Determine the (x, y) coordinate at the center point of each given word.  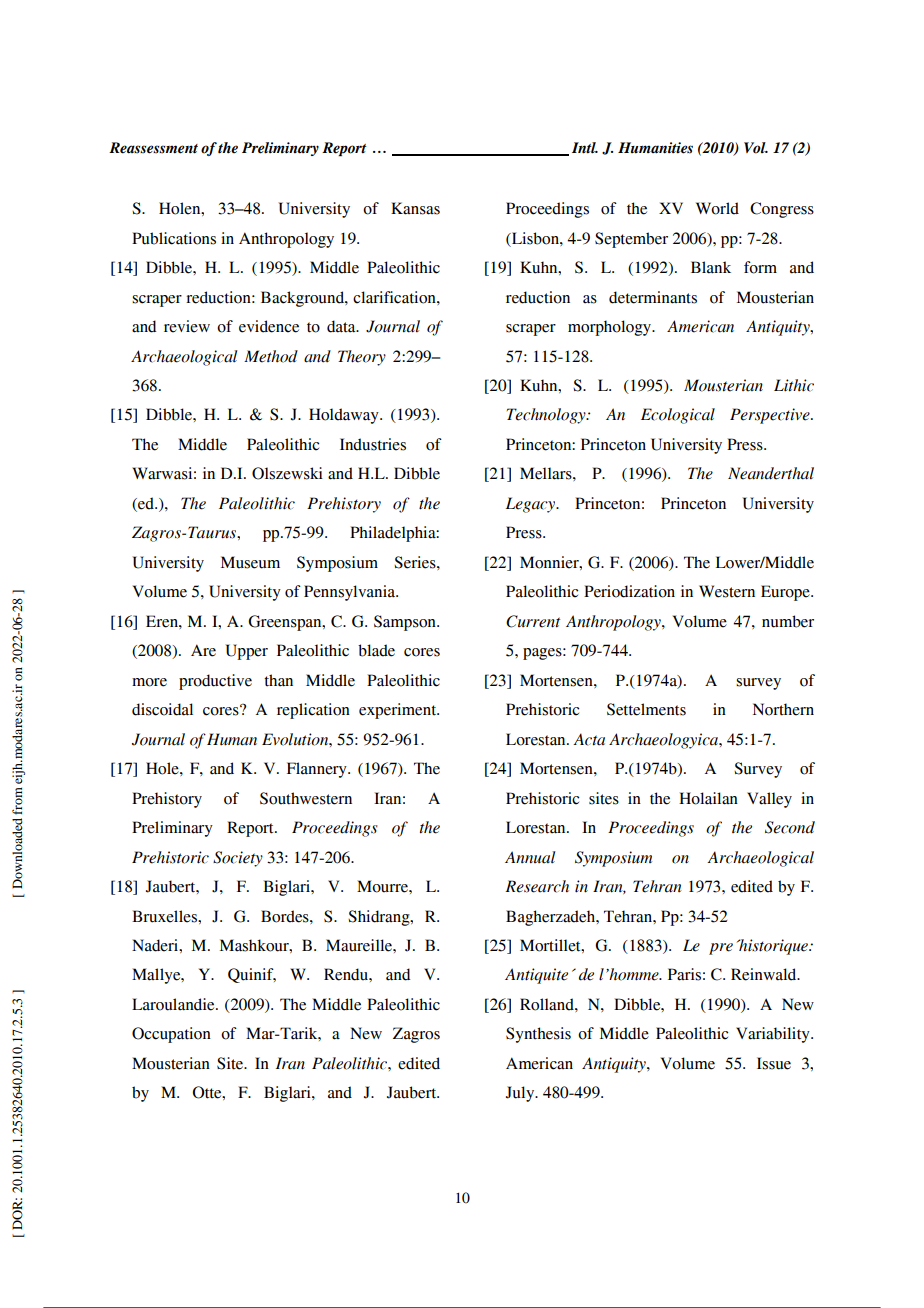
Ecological (678, 416)
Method (271, 356)
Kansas (415, 208)
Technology (547, 416)
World (717, 208)
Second (790, 827)
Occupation (171, 1035)
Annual (530, 857)
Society (238, 859)
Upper (247, 652)
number (788, 621)
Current (533, 621)
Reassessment (153, 148)
